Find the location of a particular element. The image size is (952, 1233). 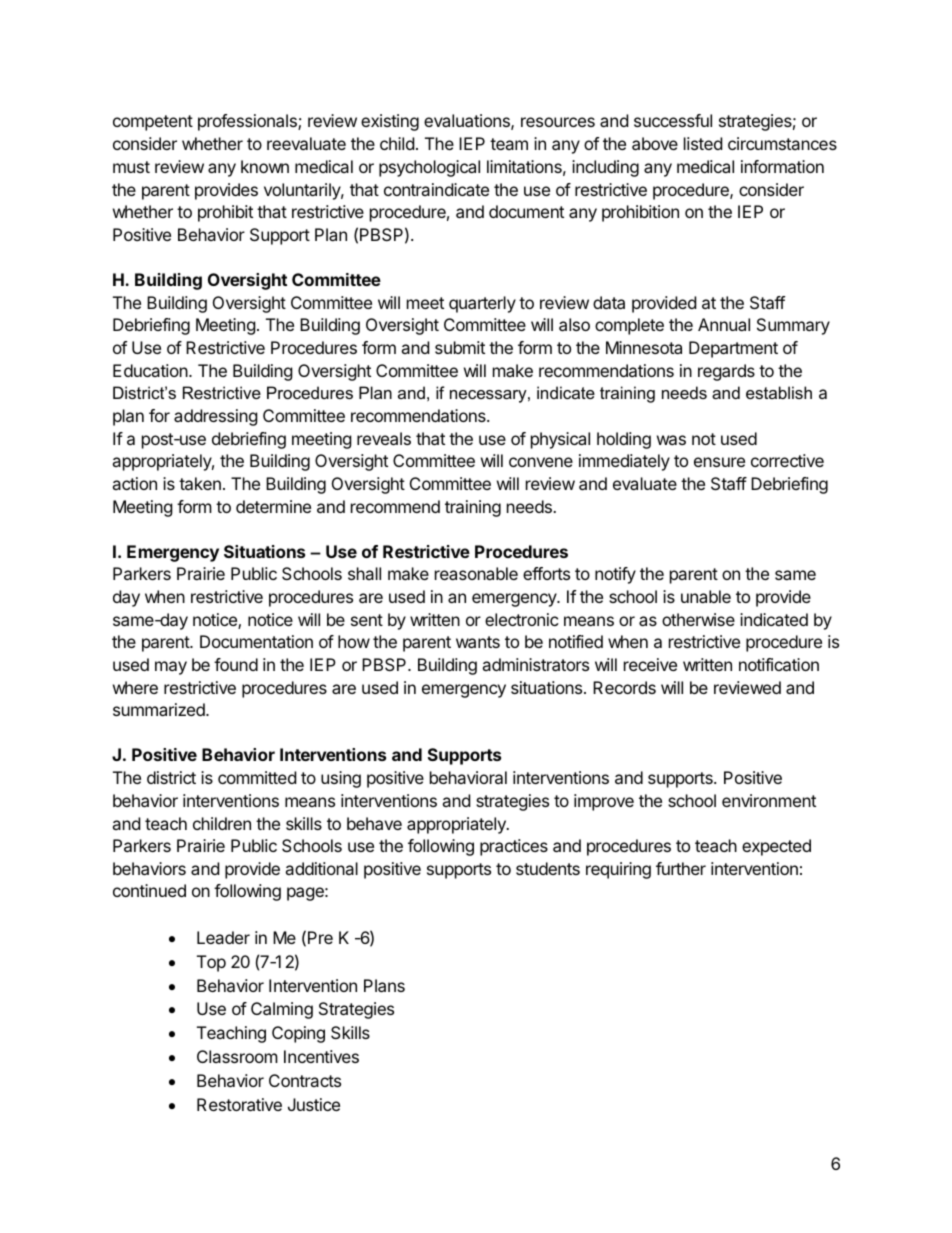

psychological is located at coordinates (429, 168).
